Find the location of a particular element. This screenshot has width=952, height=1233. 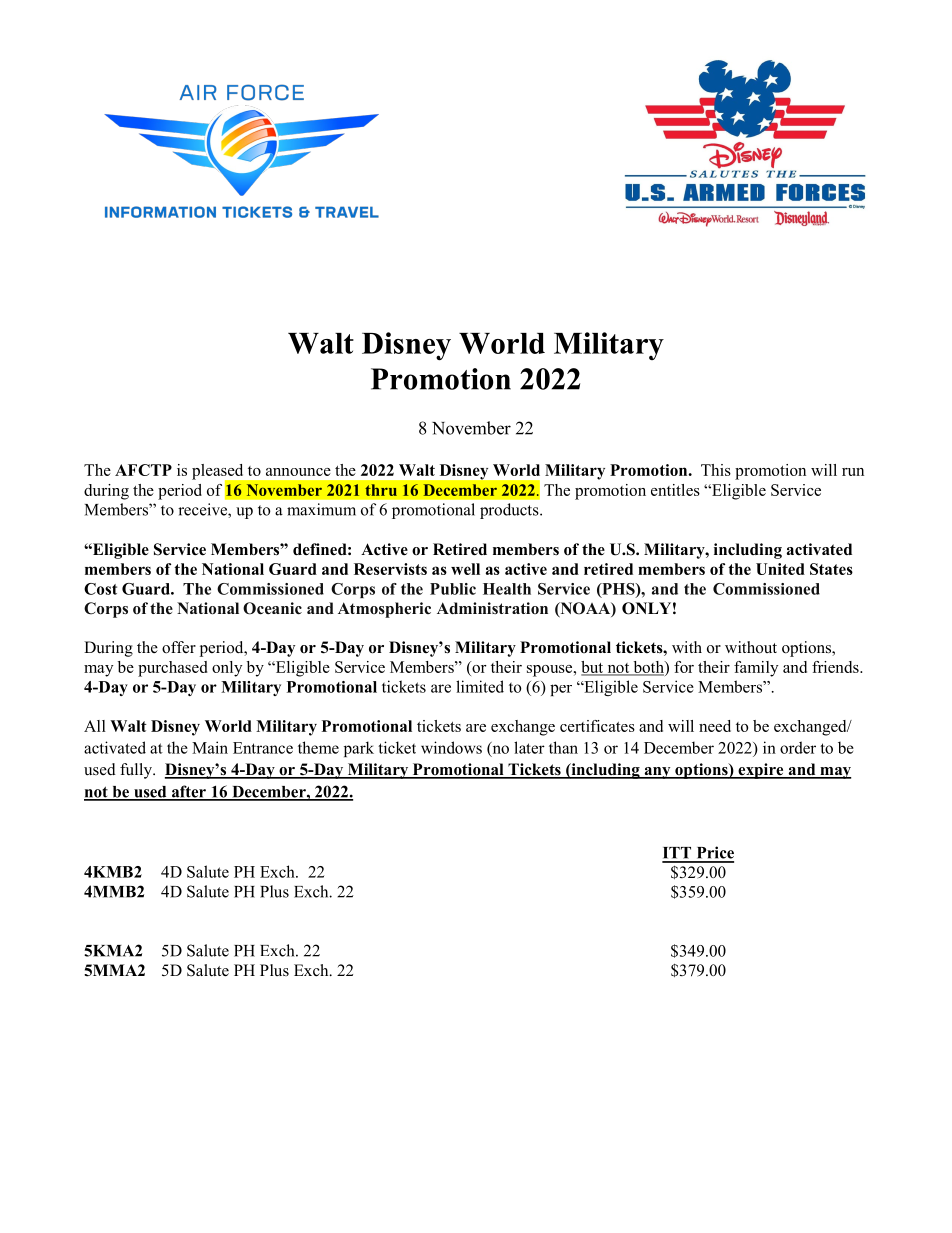

thru is located at coordinates (381, 490).
